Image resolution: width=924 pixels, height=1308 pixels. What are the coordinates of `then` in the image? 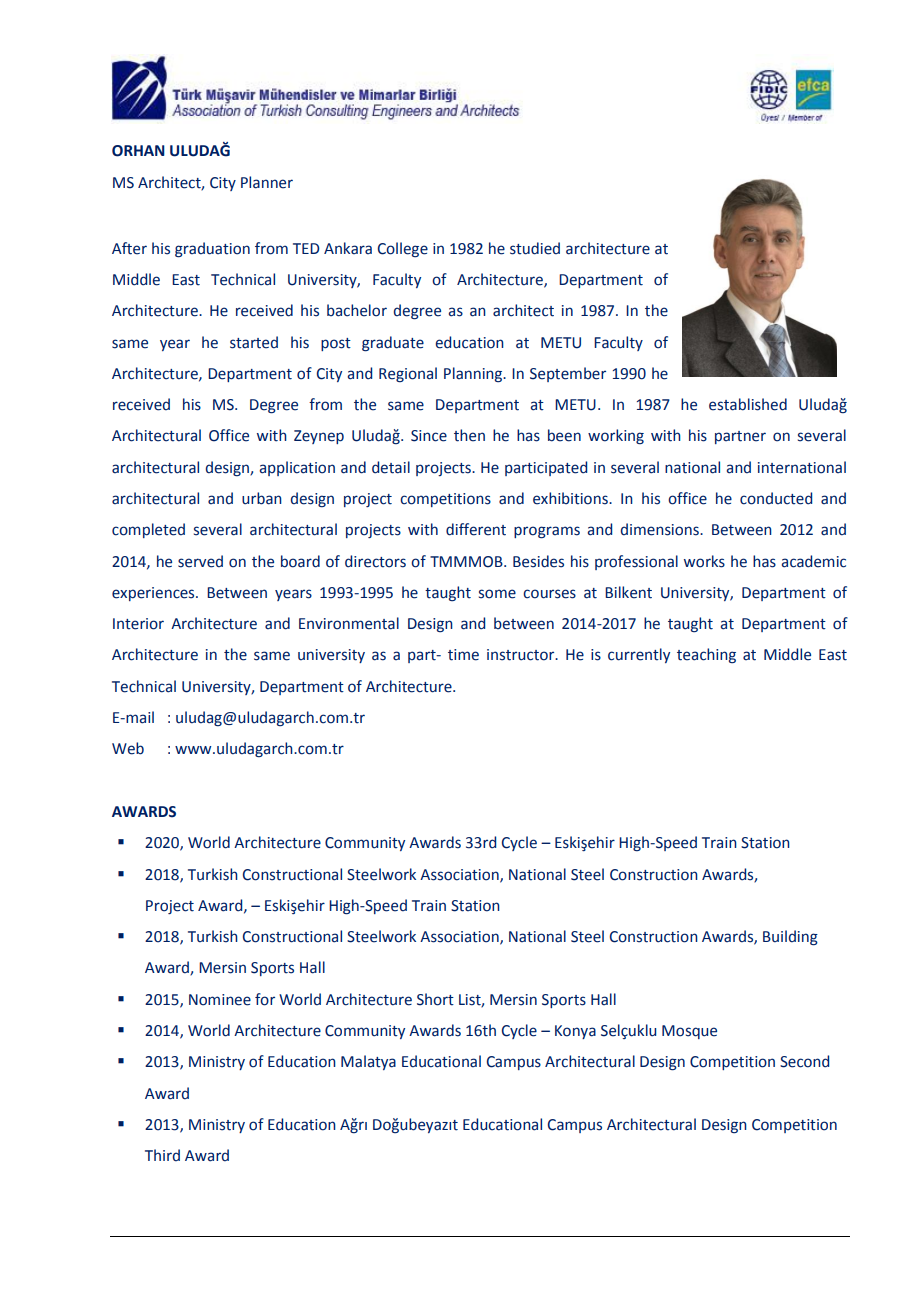 It's located at (469, 435).
